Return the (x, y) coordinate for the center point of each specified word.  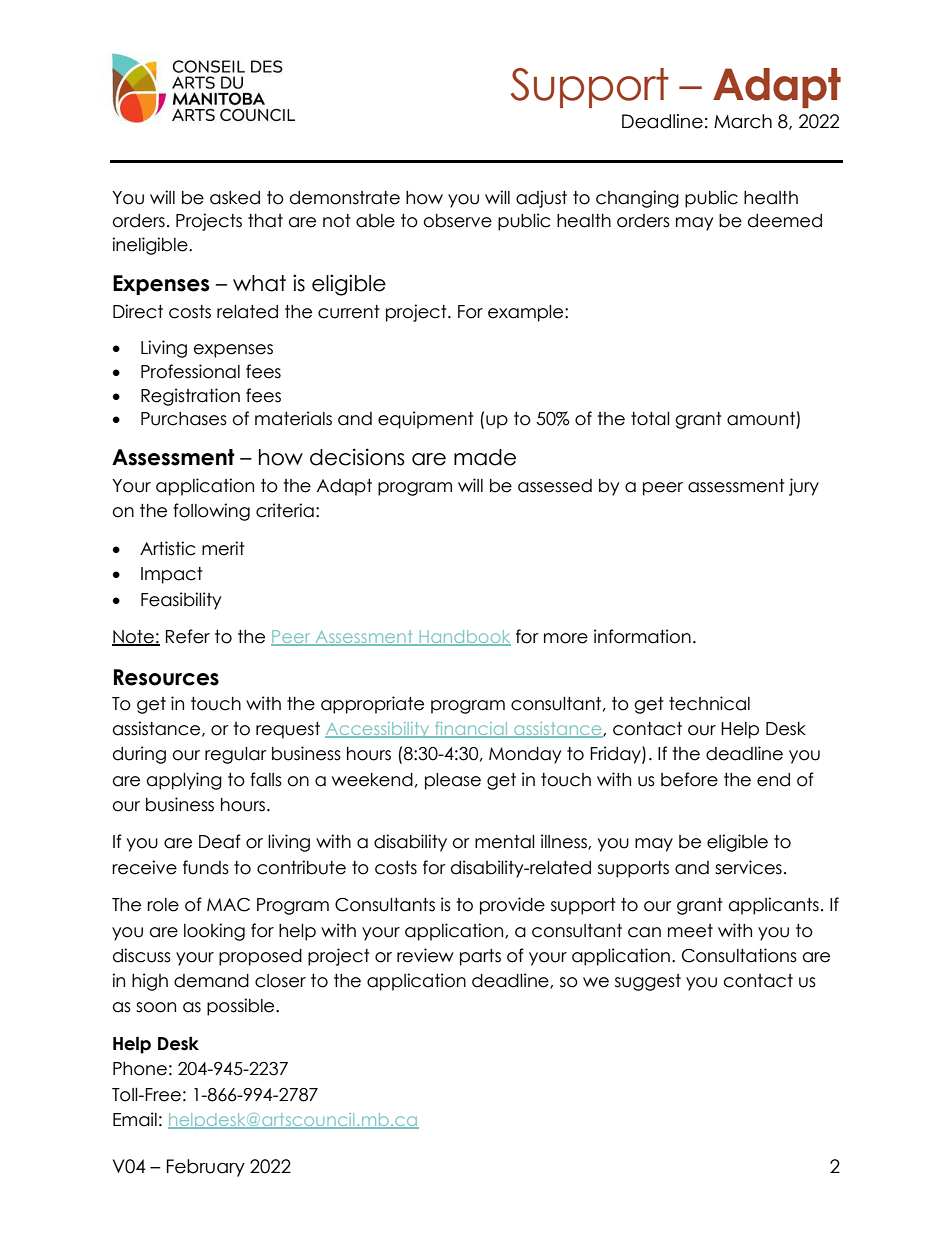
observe (457, 221)
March (743, 121)
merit (223, 548)
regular (236, 755)
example (527, 313)
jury (804, 487)
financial (471, 730)
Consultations (739, 955)
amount (762, 420)
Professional (190, 371)
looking (214, 932)
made (485, 457)
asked (235, 198)
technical (709, 703)
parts (480, 957)
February (206, 1168)
